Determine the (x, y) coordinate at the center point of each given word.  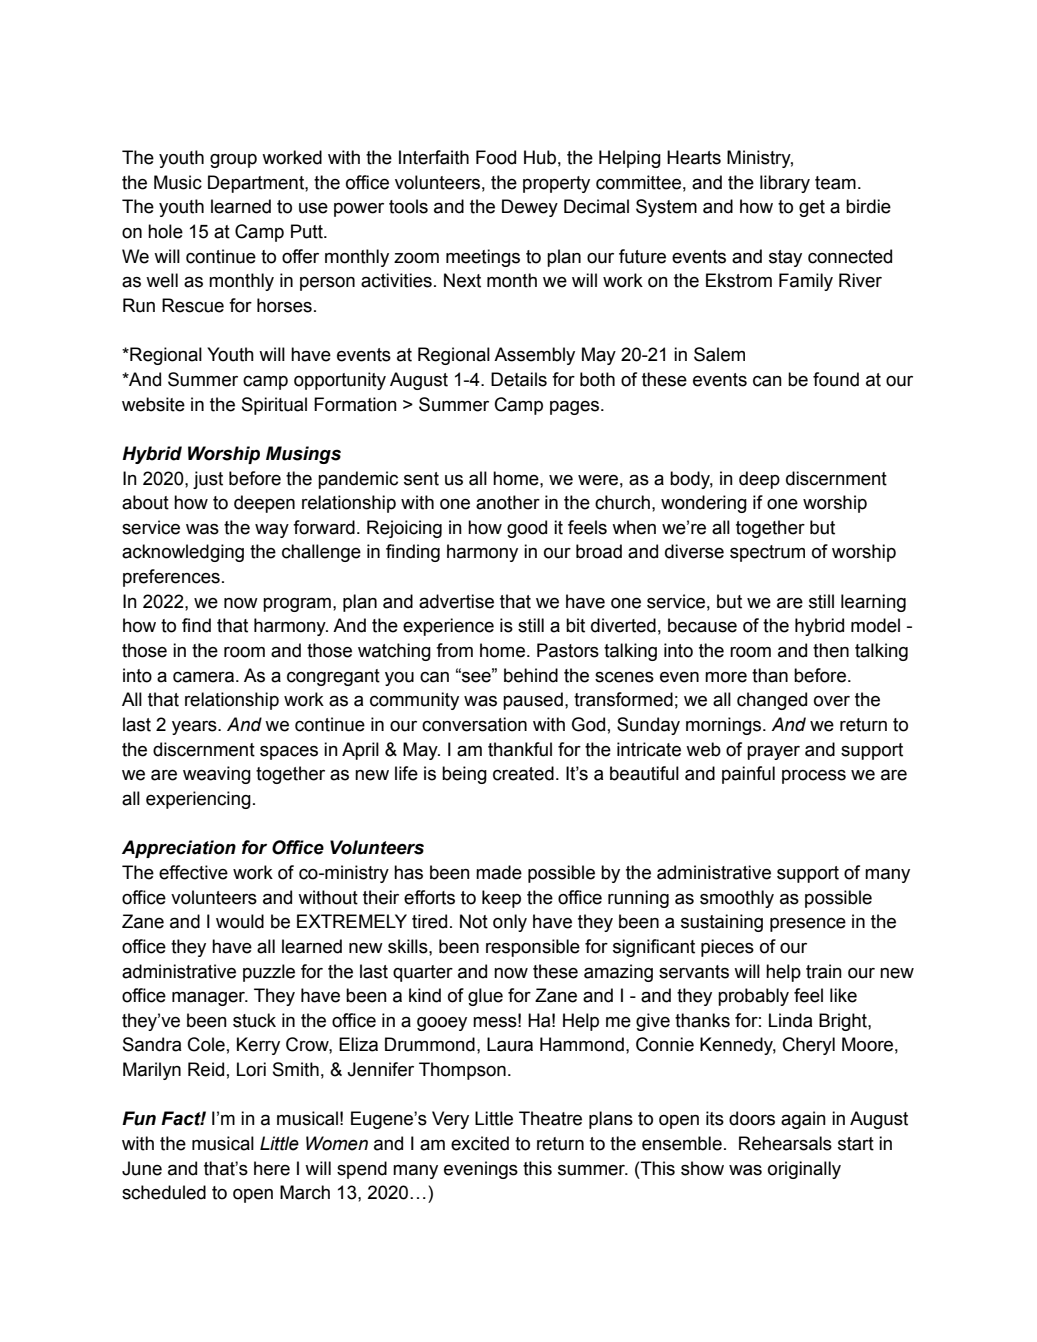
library (785, 184)
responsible (533, 948)
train (824, 971)
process (814, 777)
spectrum (767, 553)
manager (210, 999)
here (272, 1168)
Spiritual (274, 406)
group (233, 161)
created (523, 773)
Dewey (530, 208)
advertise (456, 601)
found (836, 379)
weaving (217, 775)
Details (519, 379)
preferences (171, 578)
